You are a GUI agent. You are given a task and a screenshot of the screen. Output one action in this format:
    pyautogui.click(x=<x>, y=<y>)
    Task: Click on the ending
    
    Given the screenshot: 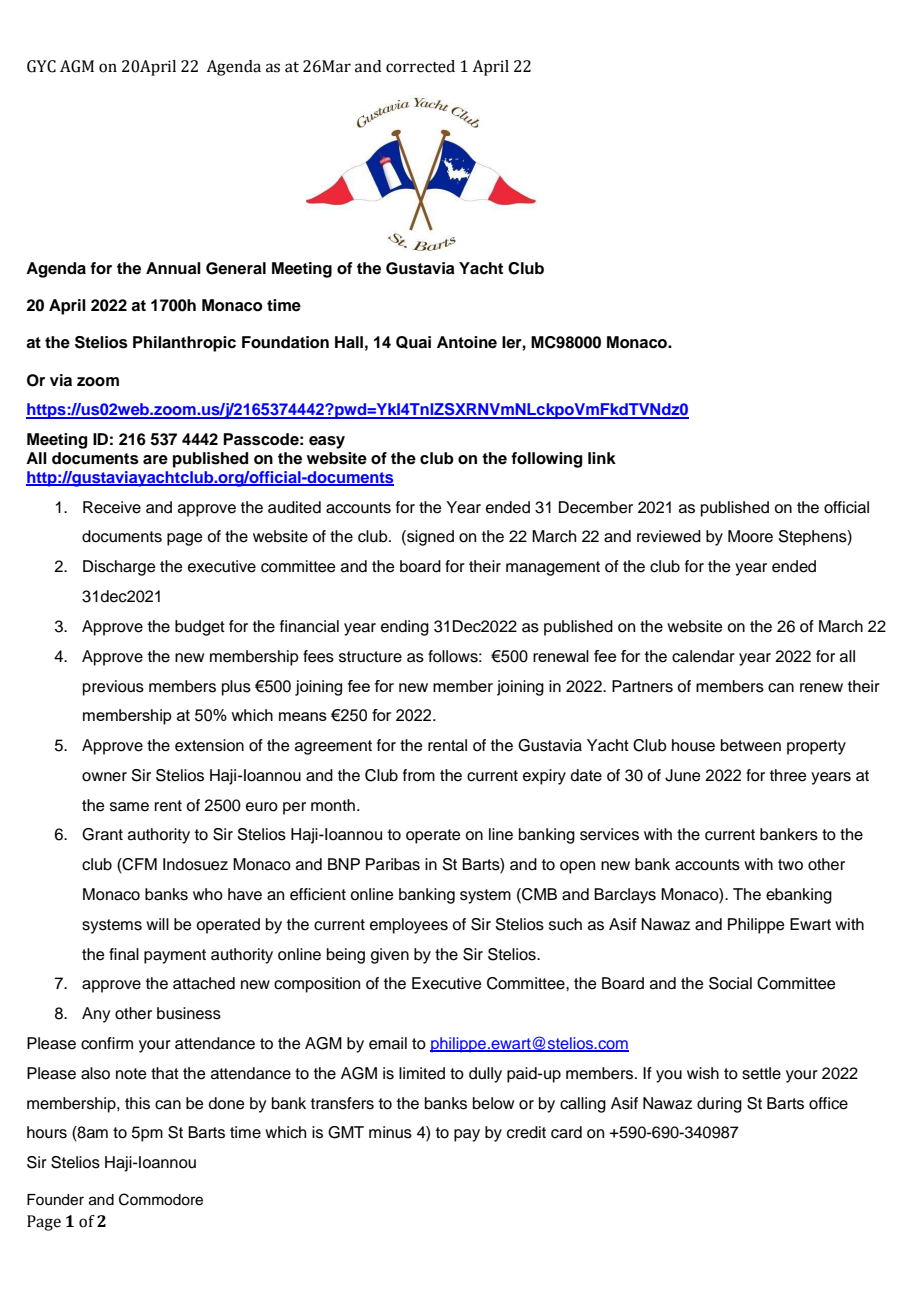 What is the action you would take?
    pyautogui.click(x=405, y=628)
